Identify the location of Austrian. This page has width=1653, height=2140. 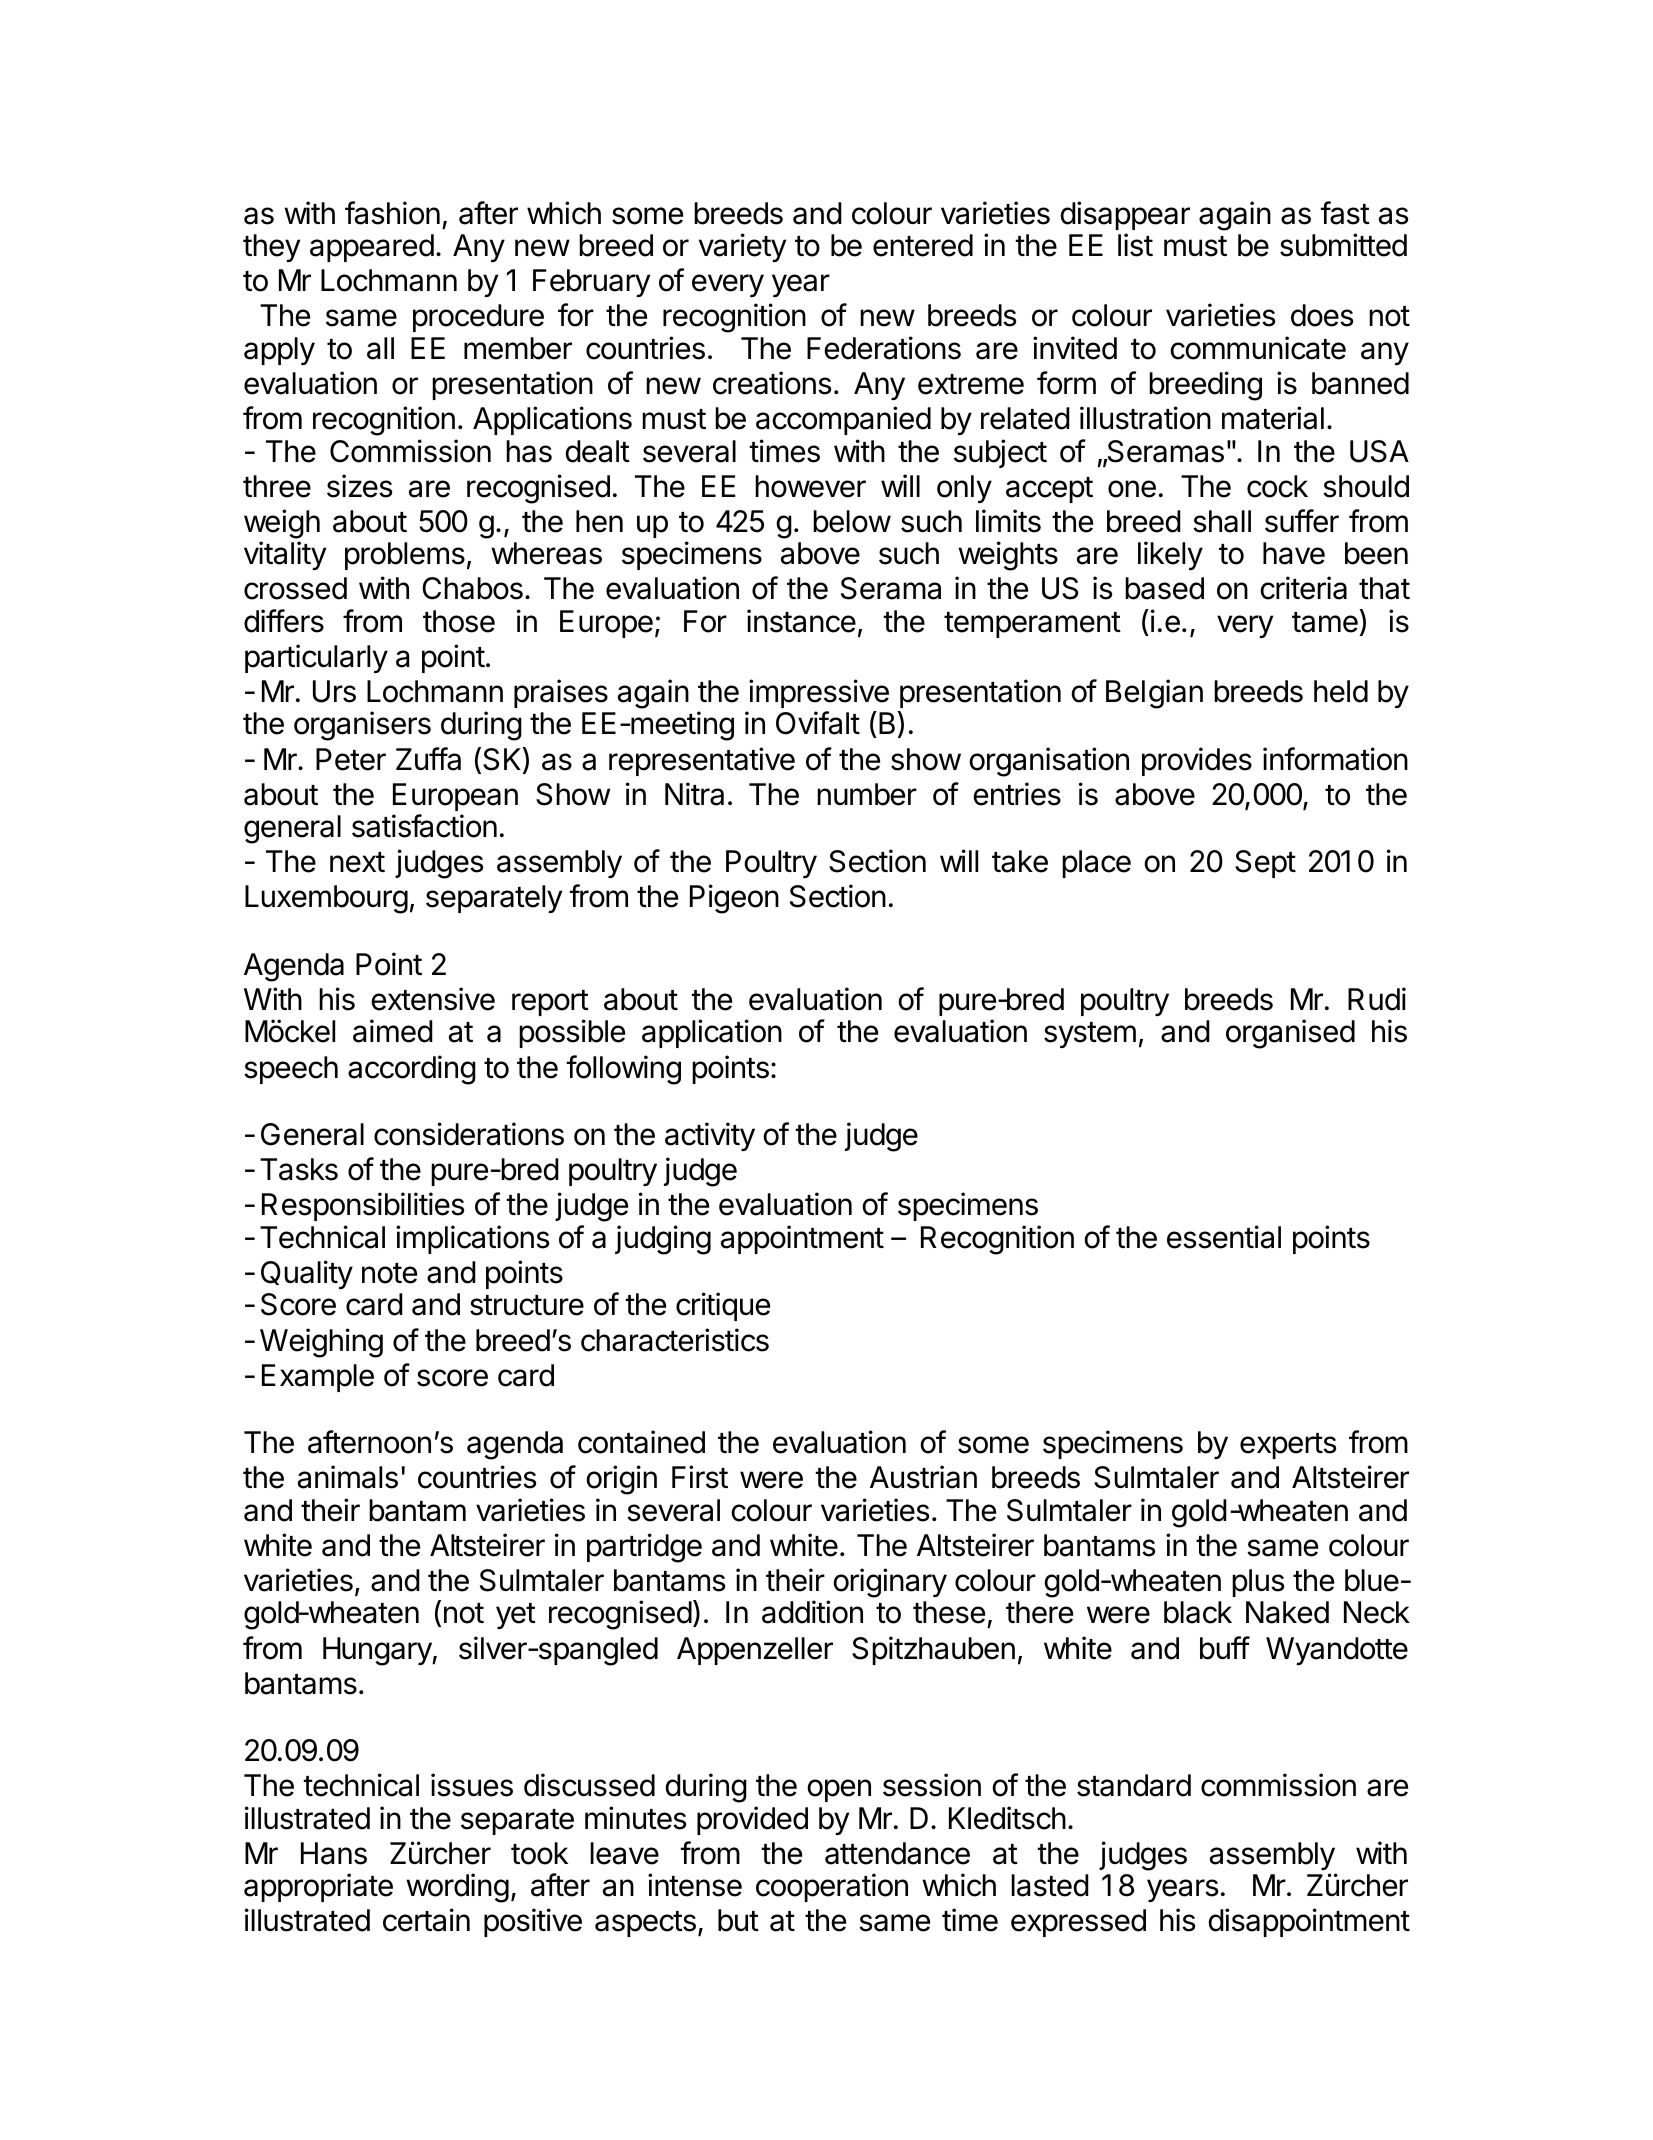
(923, 1477).
